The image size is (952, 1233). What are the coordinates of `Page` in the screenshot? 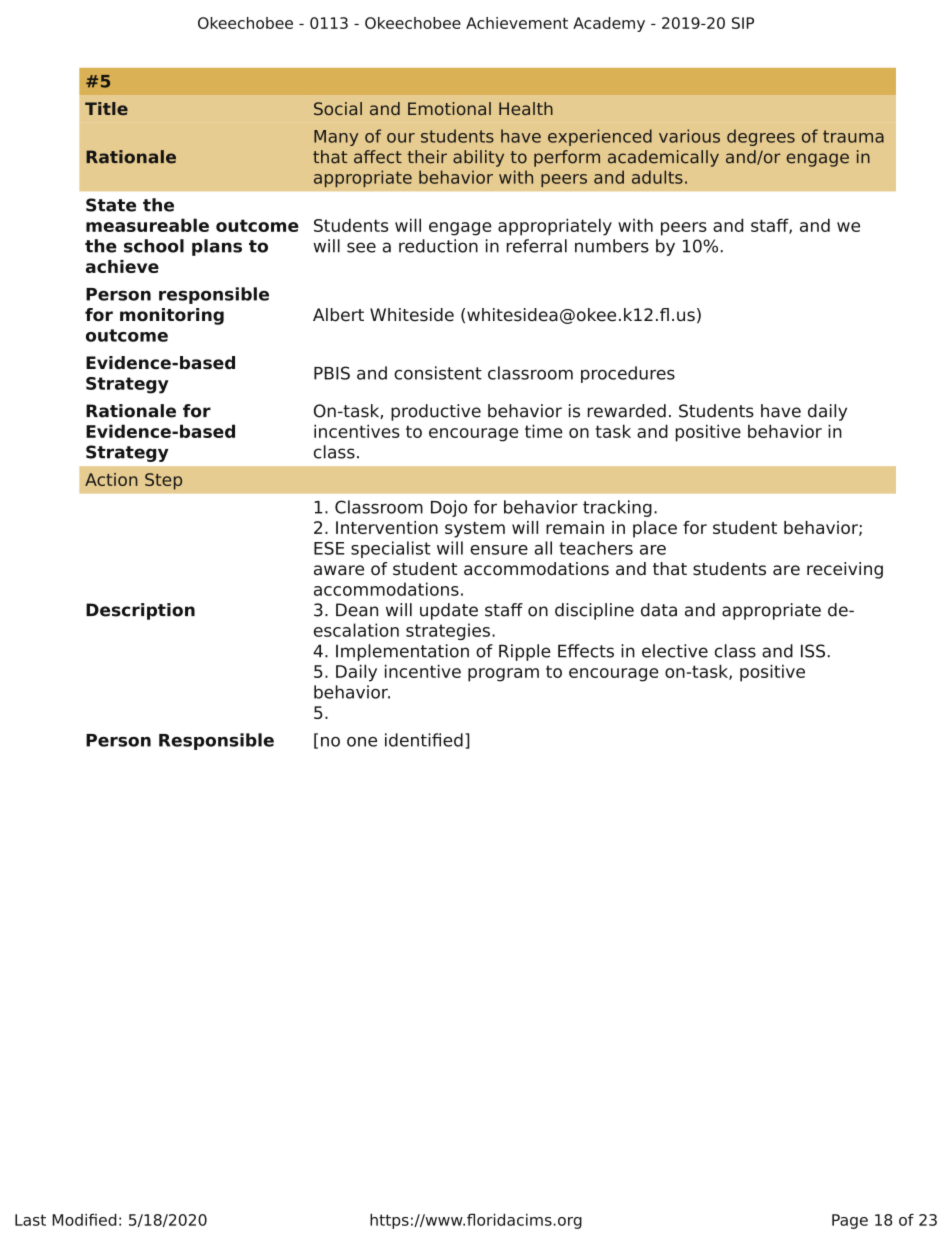 It's located at (850, 1221).
